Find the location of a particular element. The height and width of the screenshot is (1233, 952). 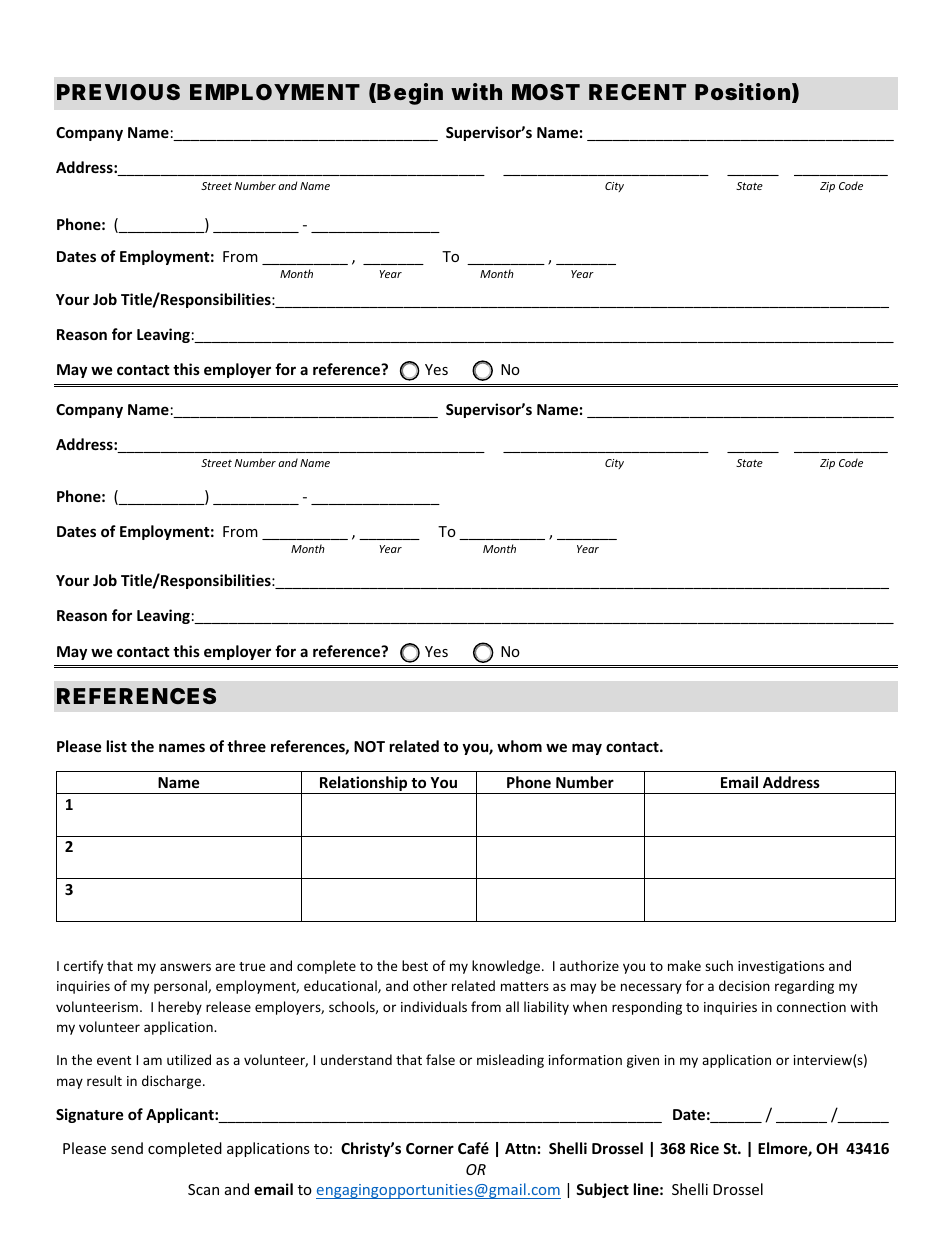

NOT is located at coordinates (369, 746).
